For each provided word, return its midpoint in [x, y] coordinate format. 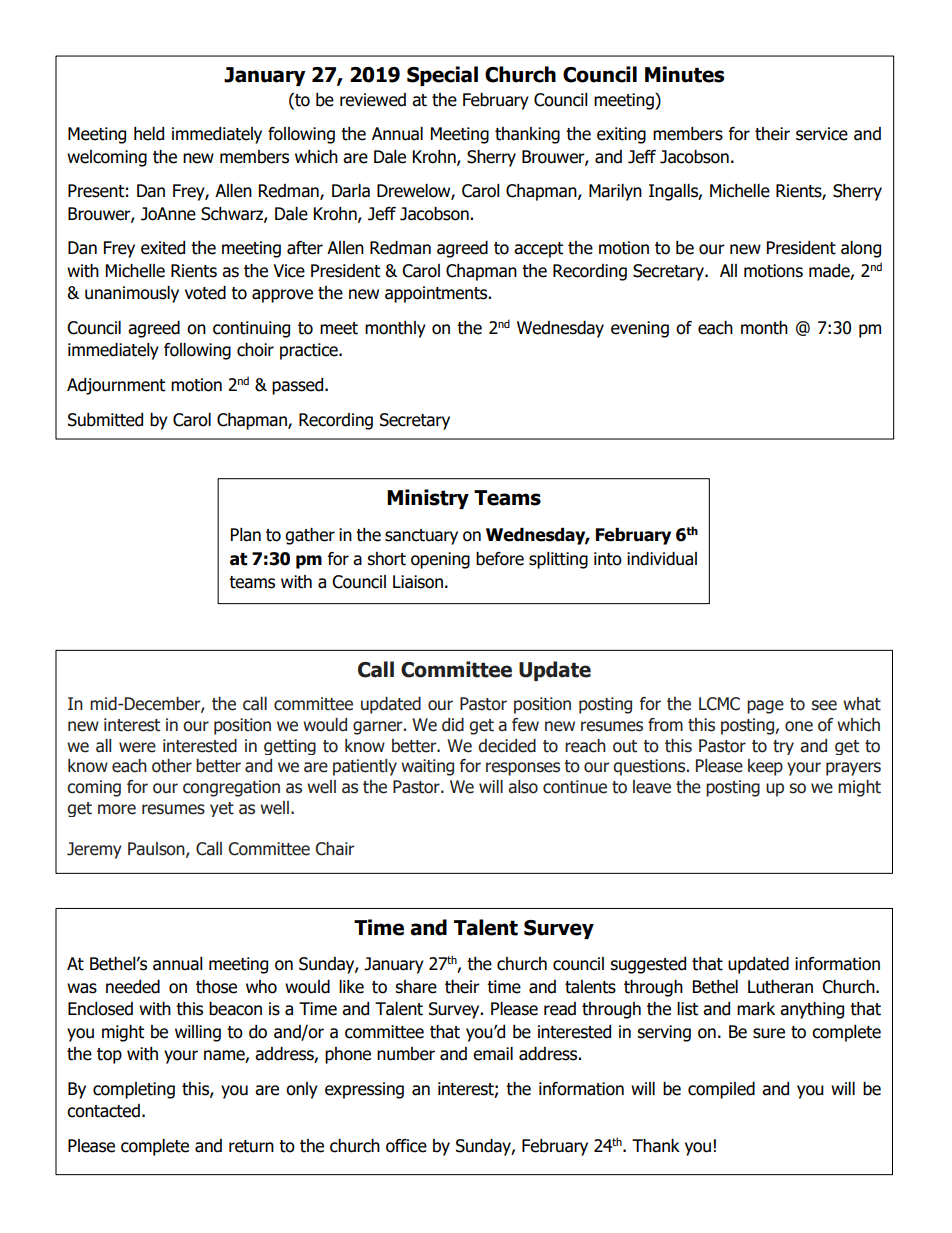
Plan [246, 535]
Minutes [684, 74]
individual [662, 559]
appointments [437, 294]
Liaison [418, 582]
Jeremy [94, 850]
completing [134, 1090]
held [149, 134]
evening [640, 329]
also [523, 787]
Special [442, 76]
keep [765, 767]
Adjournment [116, 386]
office [406, 1146]
